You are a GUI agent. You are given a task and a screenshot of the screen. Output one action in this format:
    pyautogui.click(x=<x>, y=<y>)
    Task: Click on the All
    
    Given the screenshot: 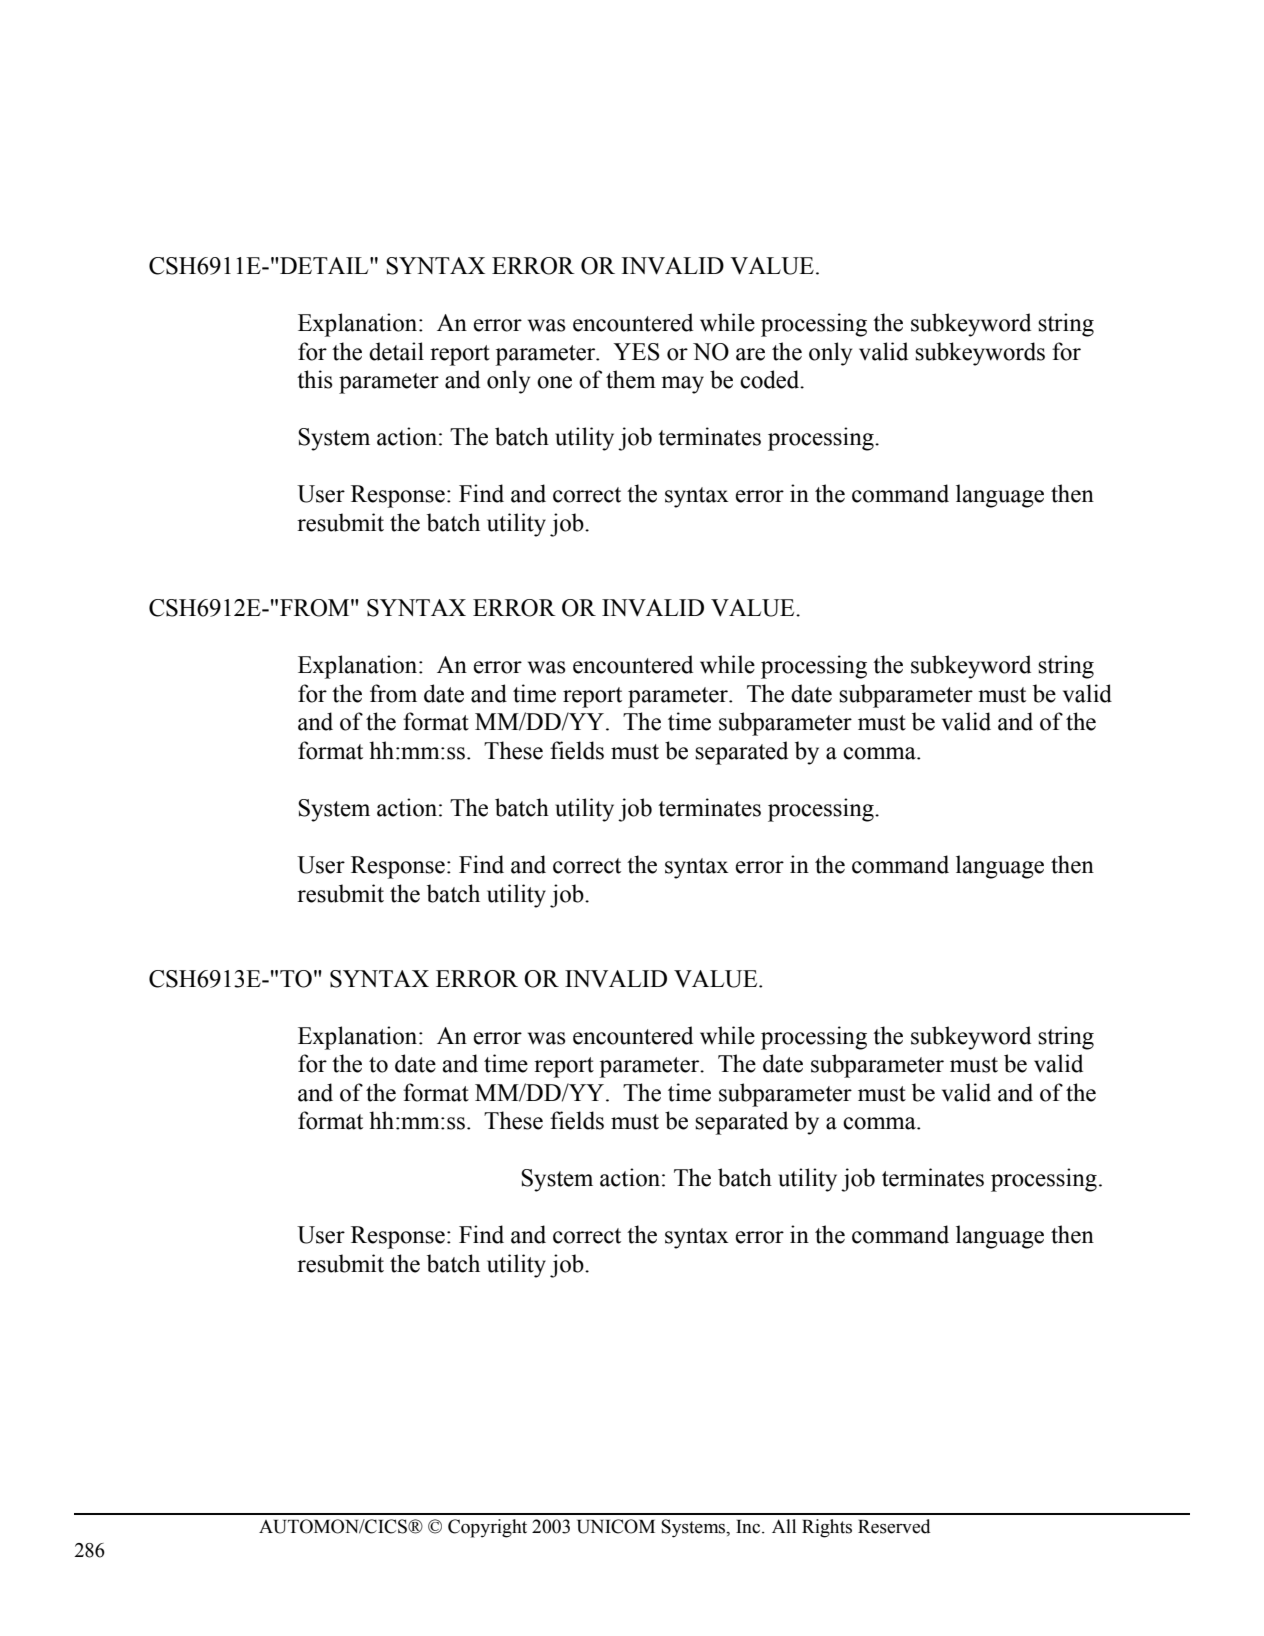 What is the action you would take?
    pyautogui.click(x=784, y=1526)
